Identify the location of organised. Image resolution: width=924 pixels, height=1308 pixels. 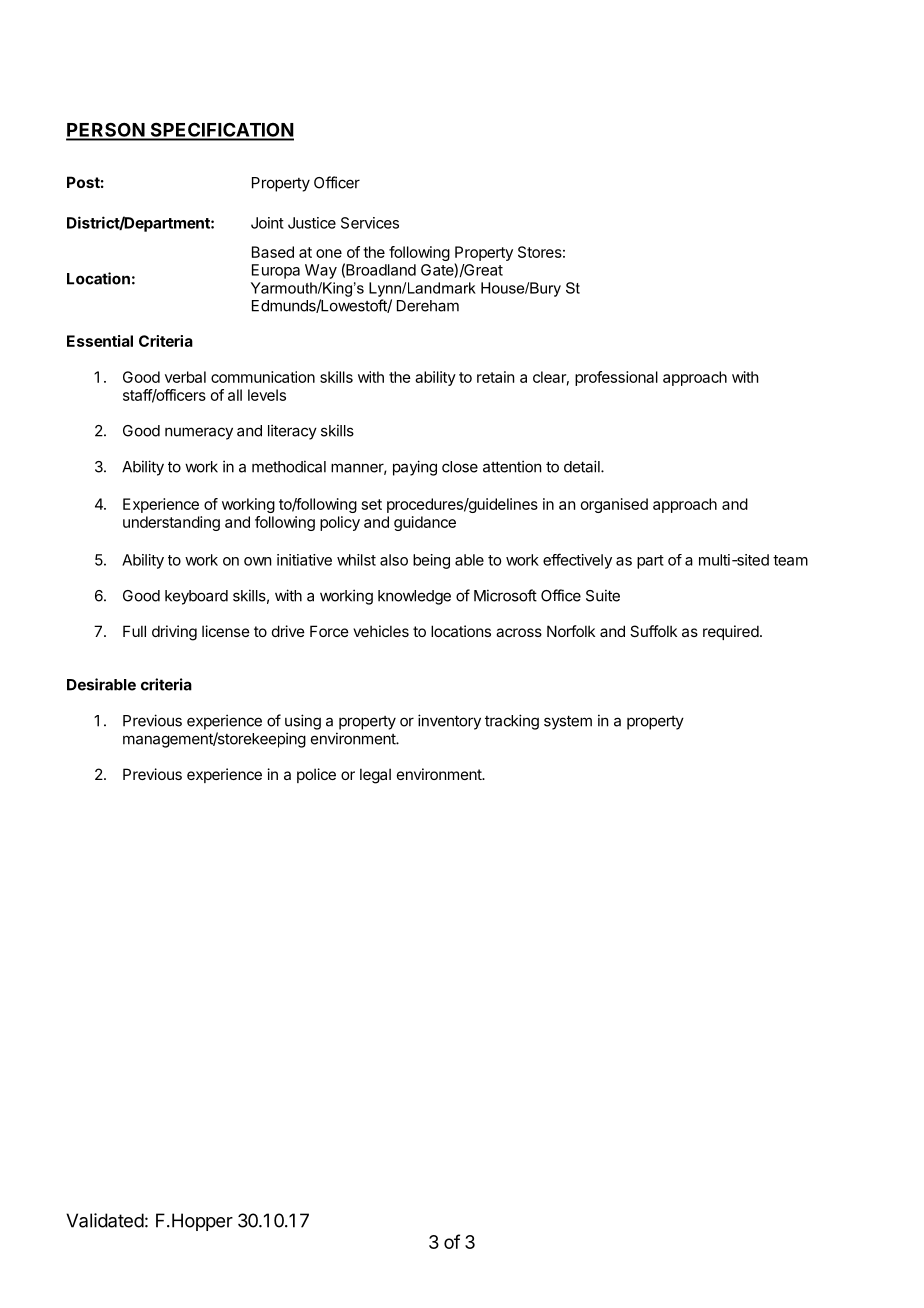
(614, 505).
